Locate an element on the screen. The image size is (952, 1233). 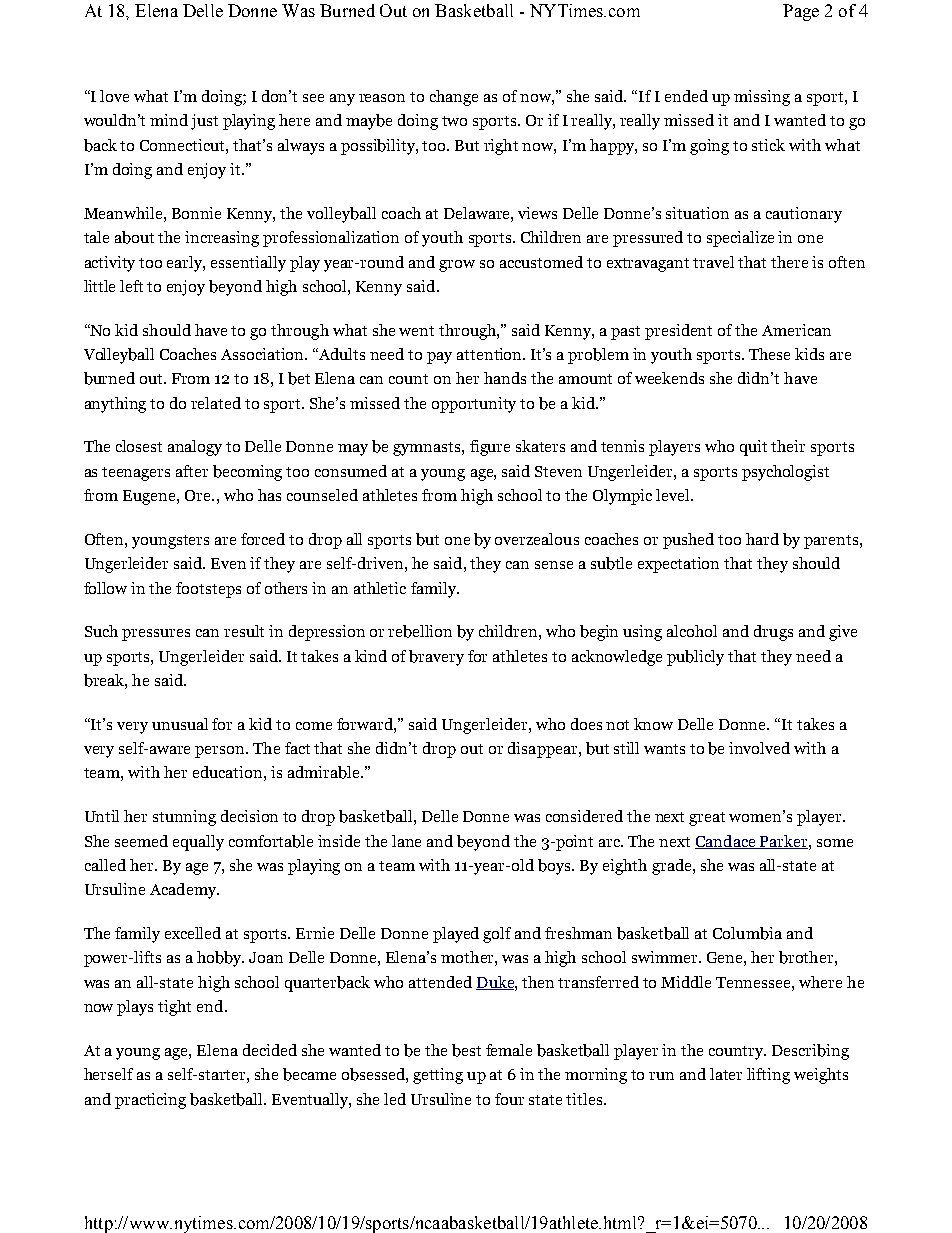
hard is located at coordinates (762, 539).
